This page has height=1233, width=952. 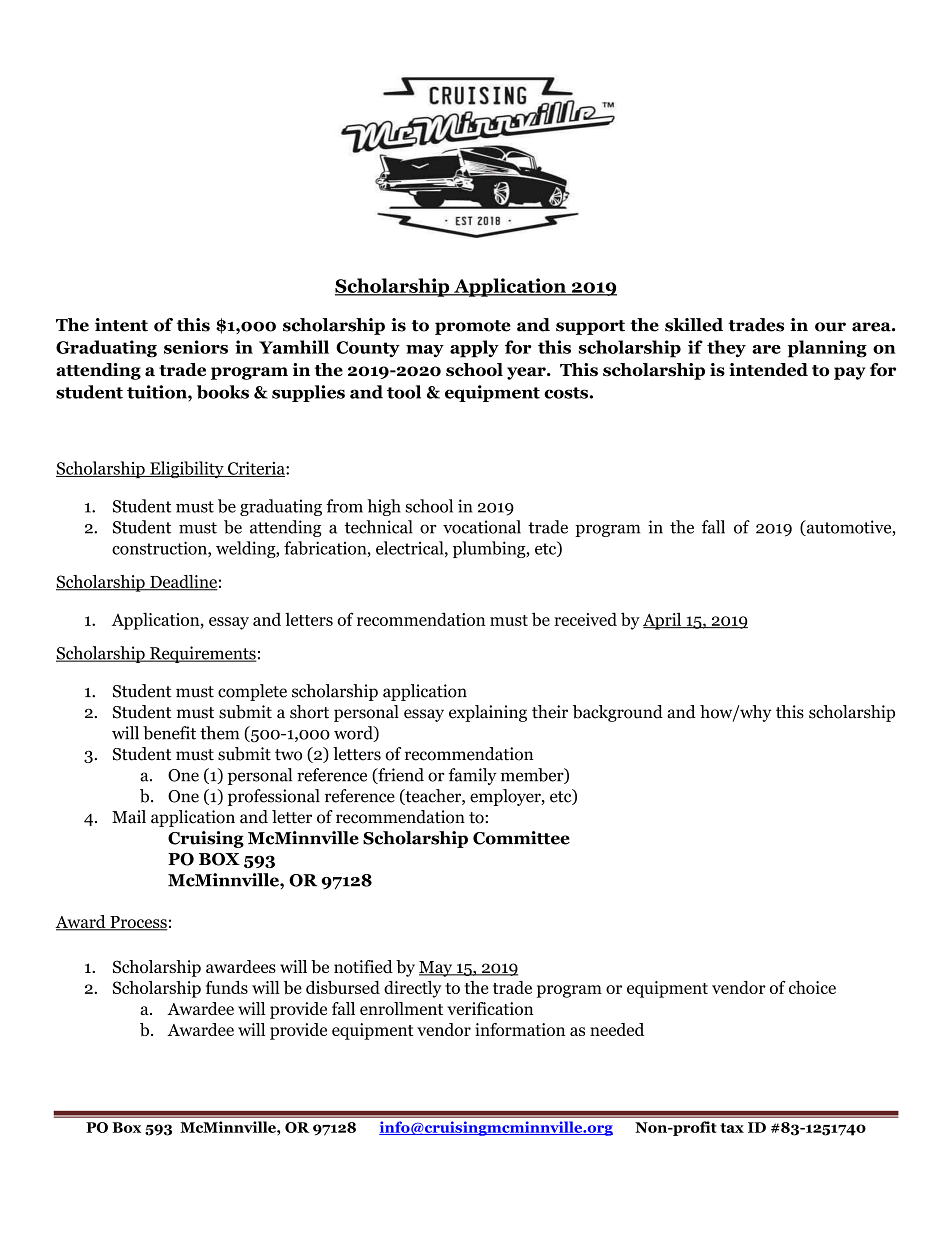 What do you see at coordinates (129, 817) in the page?
I see `Mail` at bounding box center [129, 817].
